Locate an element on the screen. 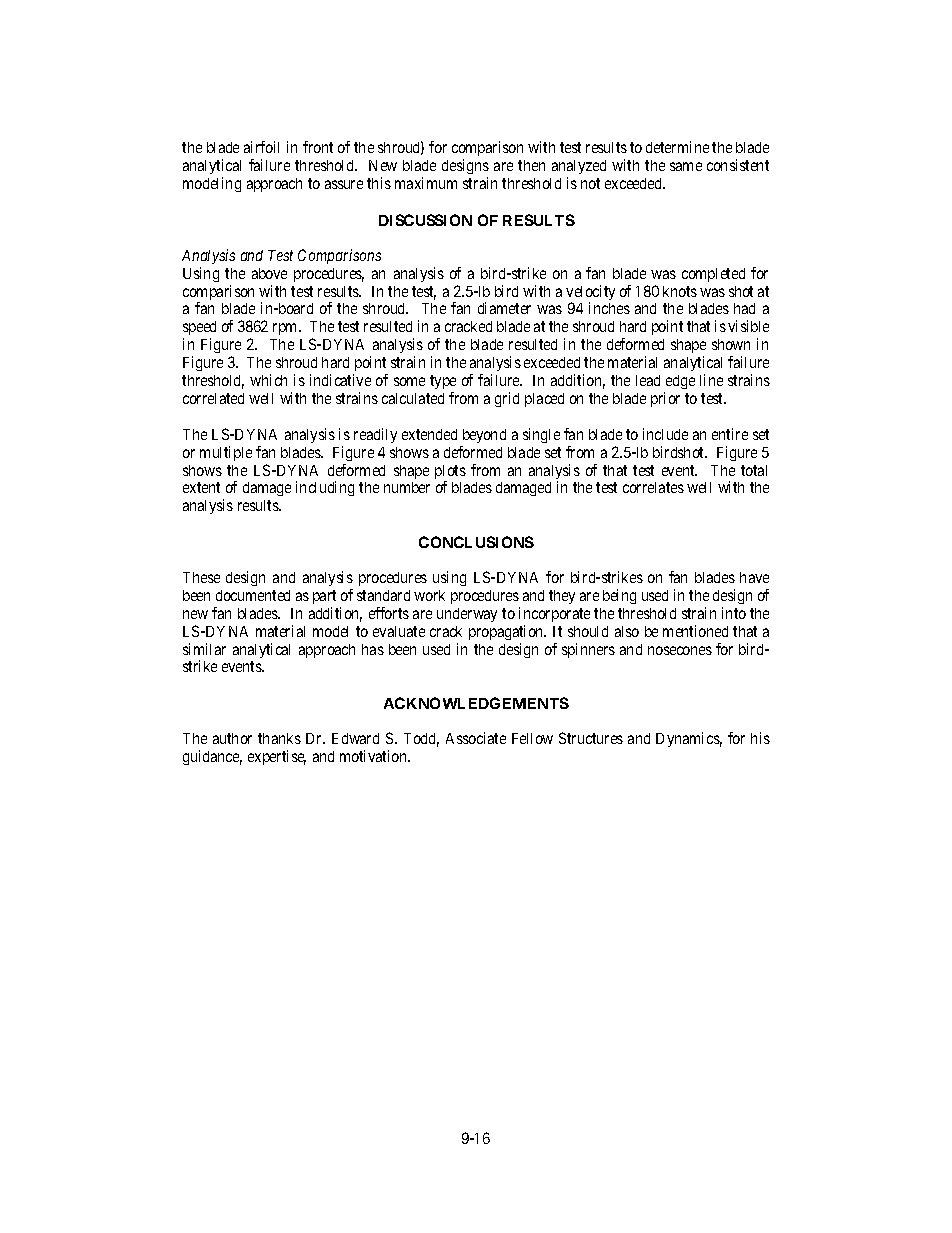 This screenshot has height=1233, width=952. Associate is located at coordinates (476, 738).
